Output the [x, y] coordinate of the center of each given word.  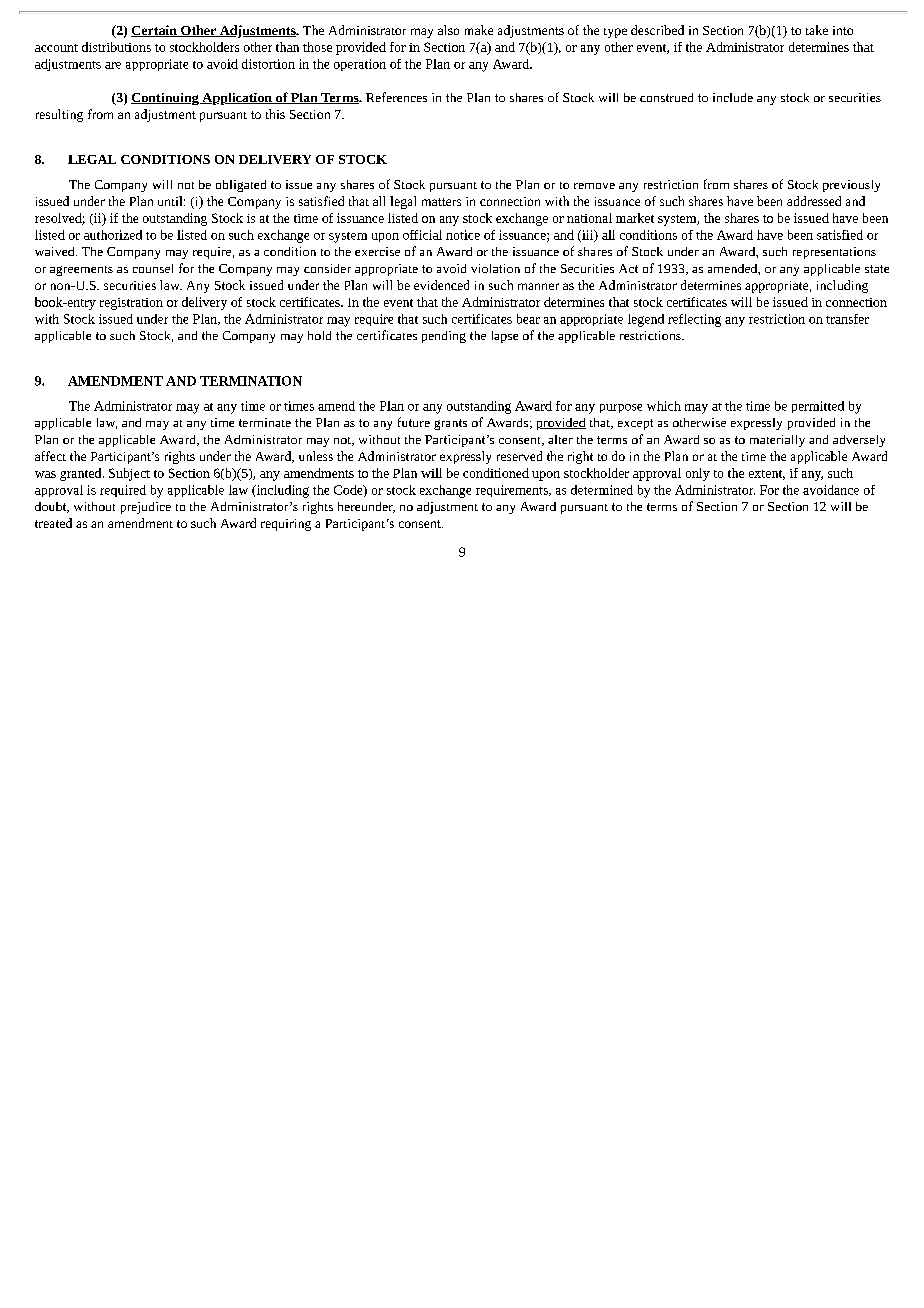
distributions [116, 47]
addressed [814, 201]
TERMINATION [251, 381]
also [448, 30]
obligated [241, 186]
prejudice [146, 508]
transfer [847, 319]
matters [441, 202]
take [817, 30]
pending [444, 337]
